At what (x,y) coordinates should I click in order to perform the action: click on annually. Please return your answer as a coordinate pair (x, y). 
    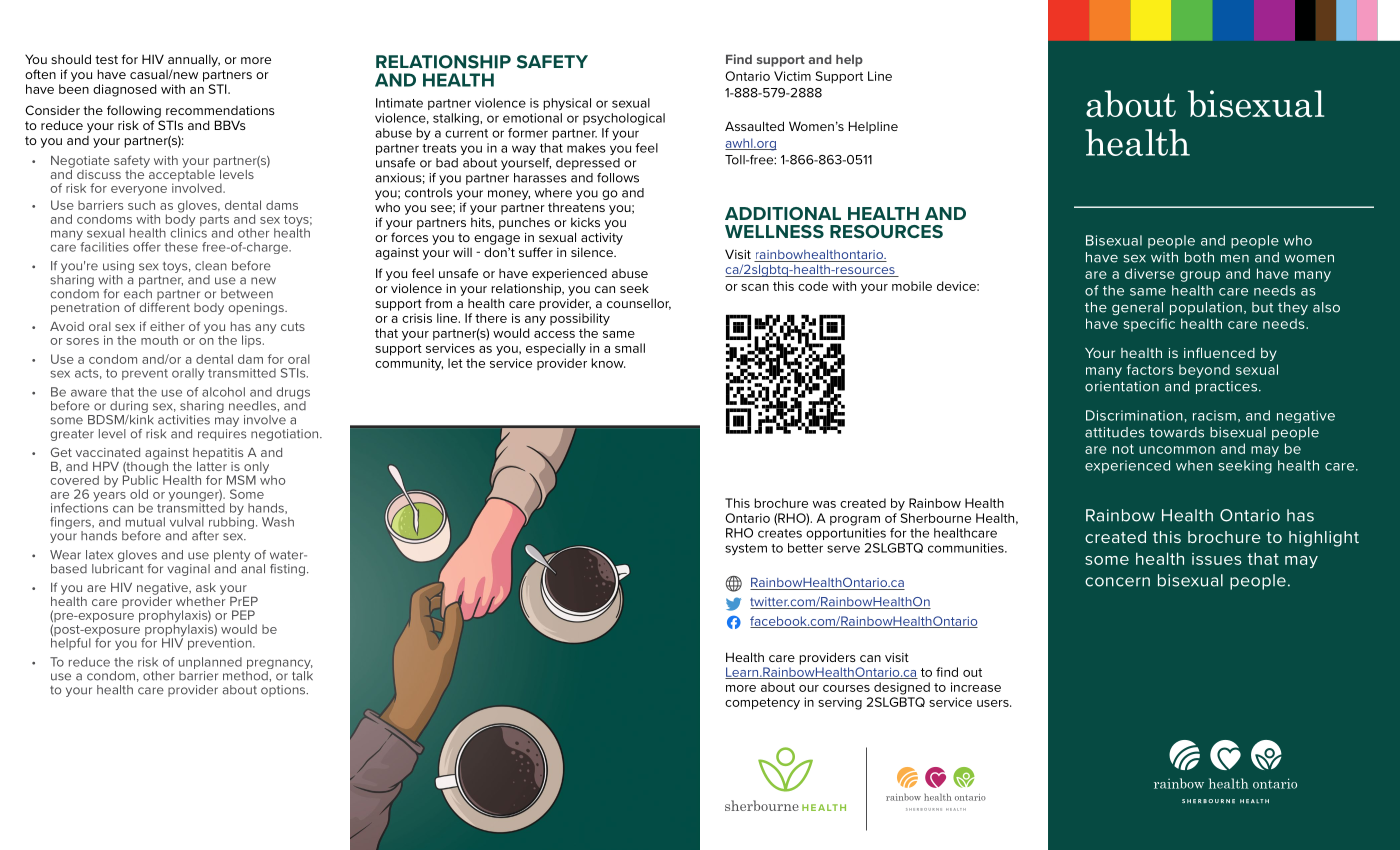
    Looking at the image, I should click on (194, 60).
